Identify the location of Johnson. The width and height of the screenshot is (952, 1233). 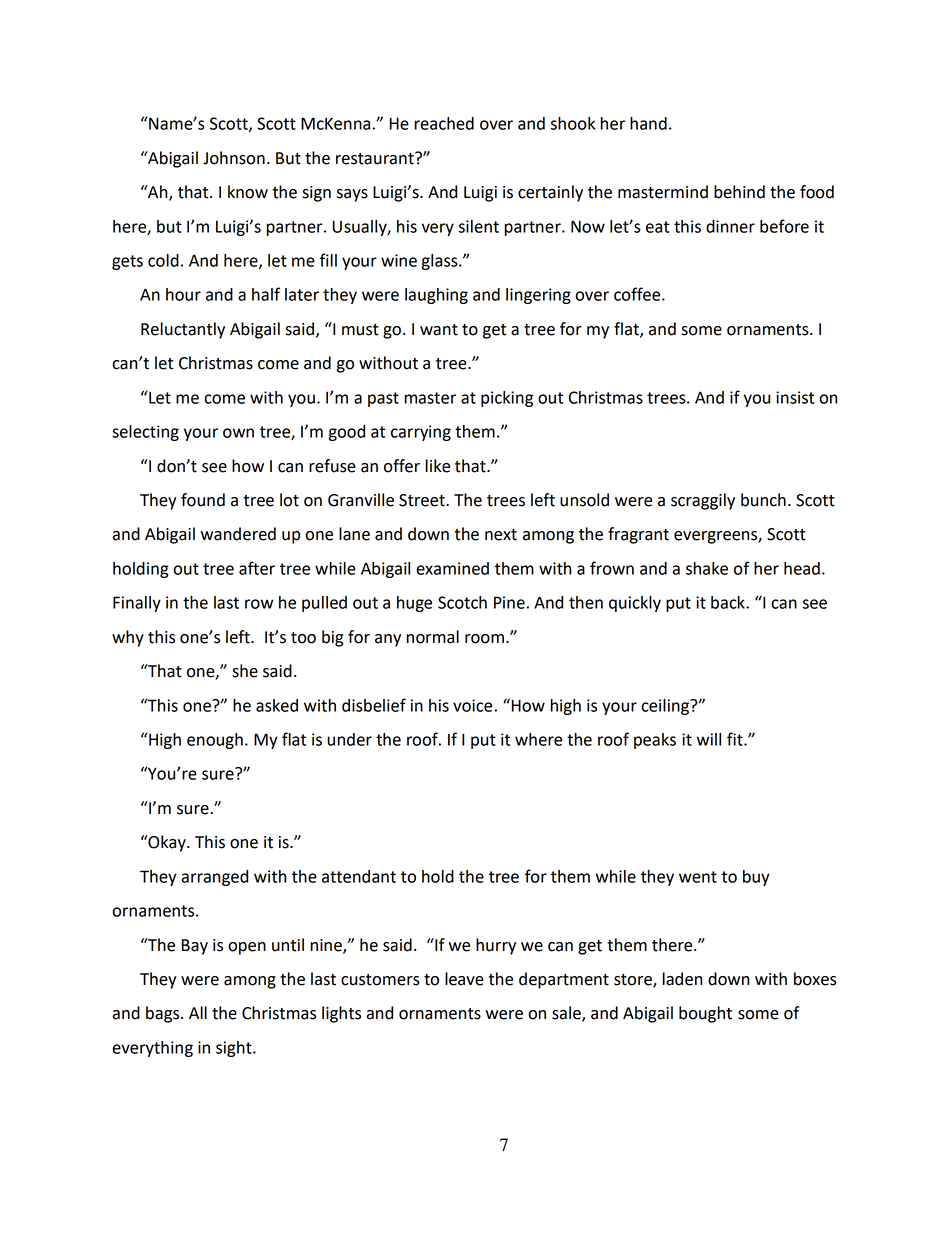
(234, 158).
